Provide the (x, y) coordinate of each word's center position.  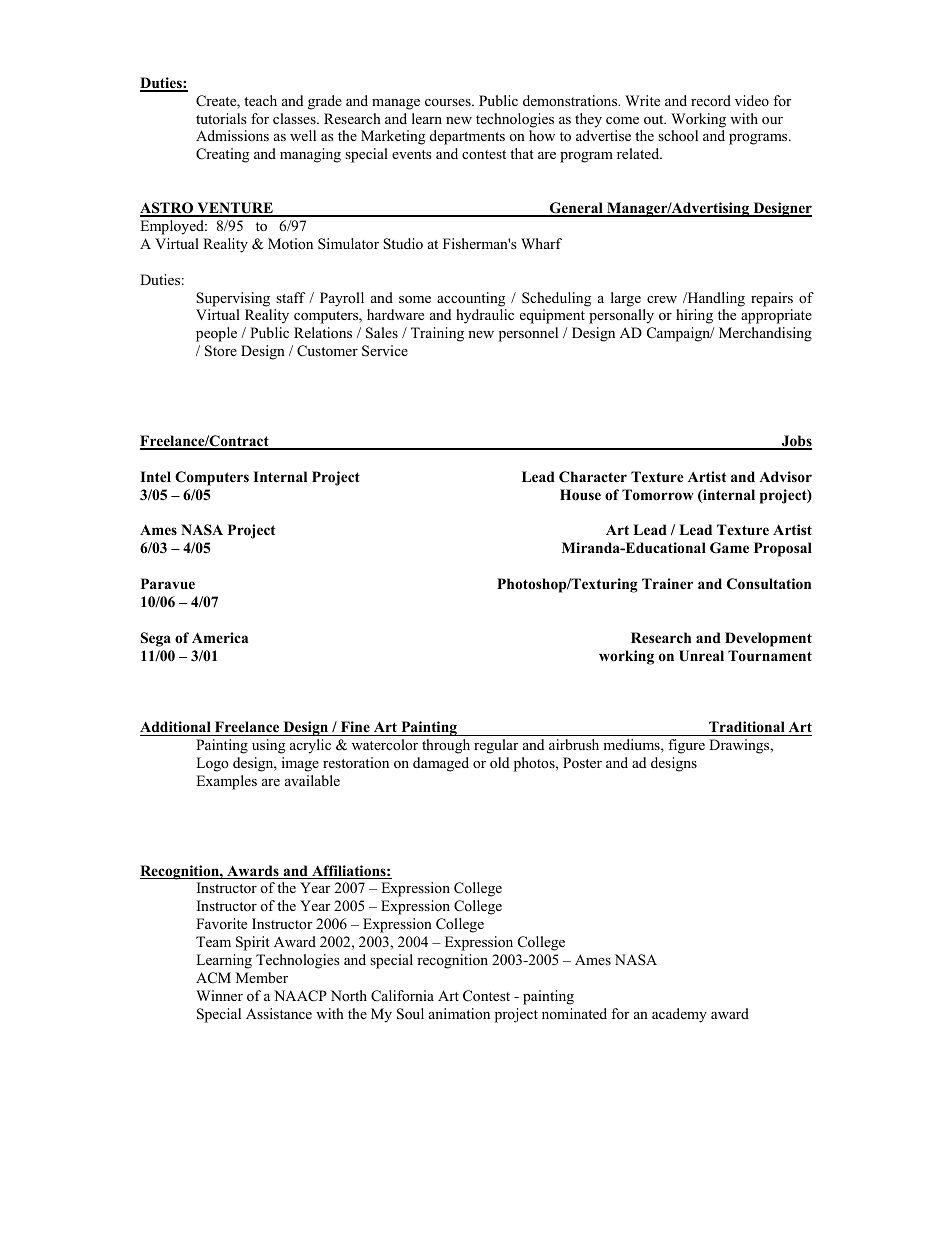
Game (729, 548)
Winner (219, 995)
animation (459, 1013)
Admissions (232, 135)
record (711, 100)
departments (467, 137)
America (220, 637)
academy (679, 1015)
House (580, 495)
